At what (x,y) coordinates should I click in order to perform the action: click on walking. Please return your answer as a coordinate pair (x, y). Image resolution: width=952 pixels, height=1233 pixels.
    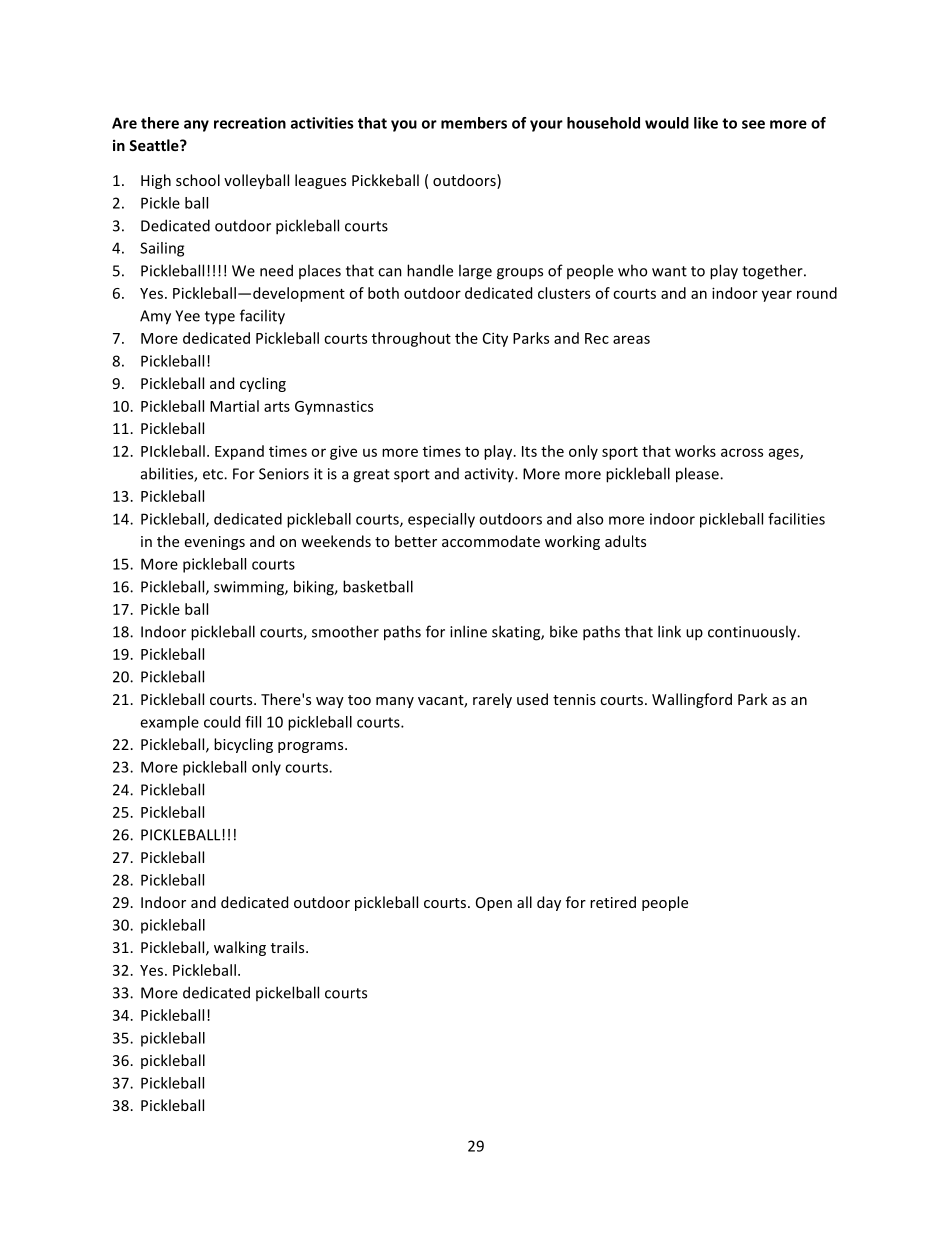
    Looking at the image, I should click on (240, 948).
